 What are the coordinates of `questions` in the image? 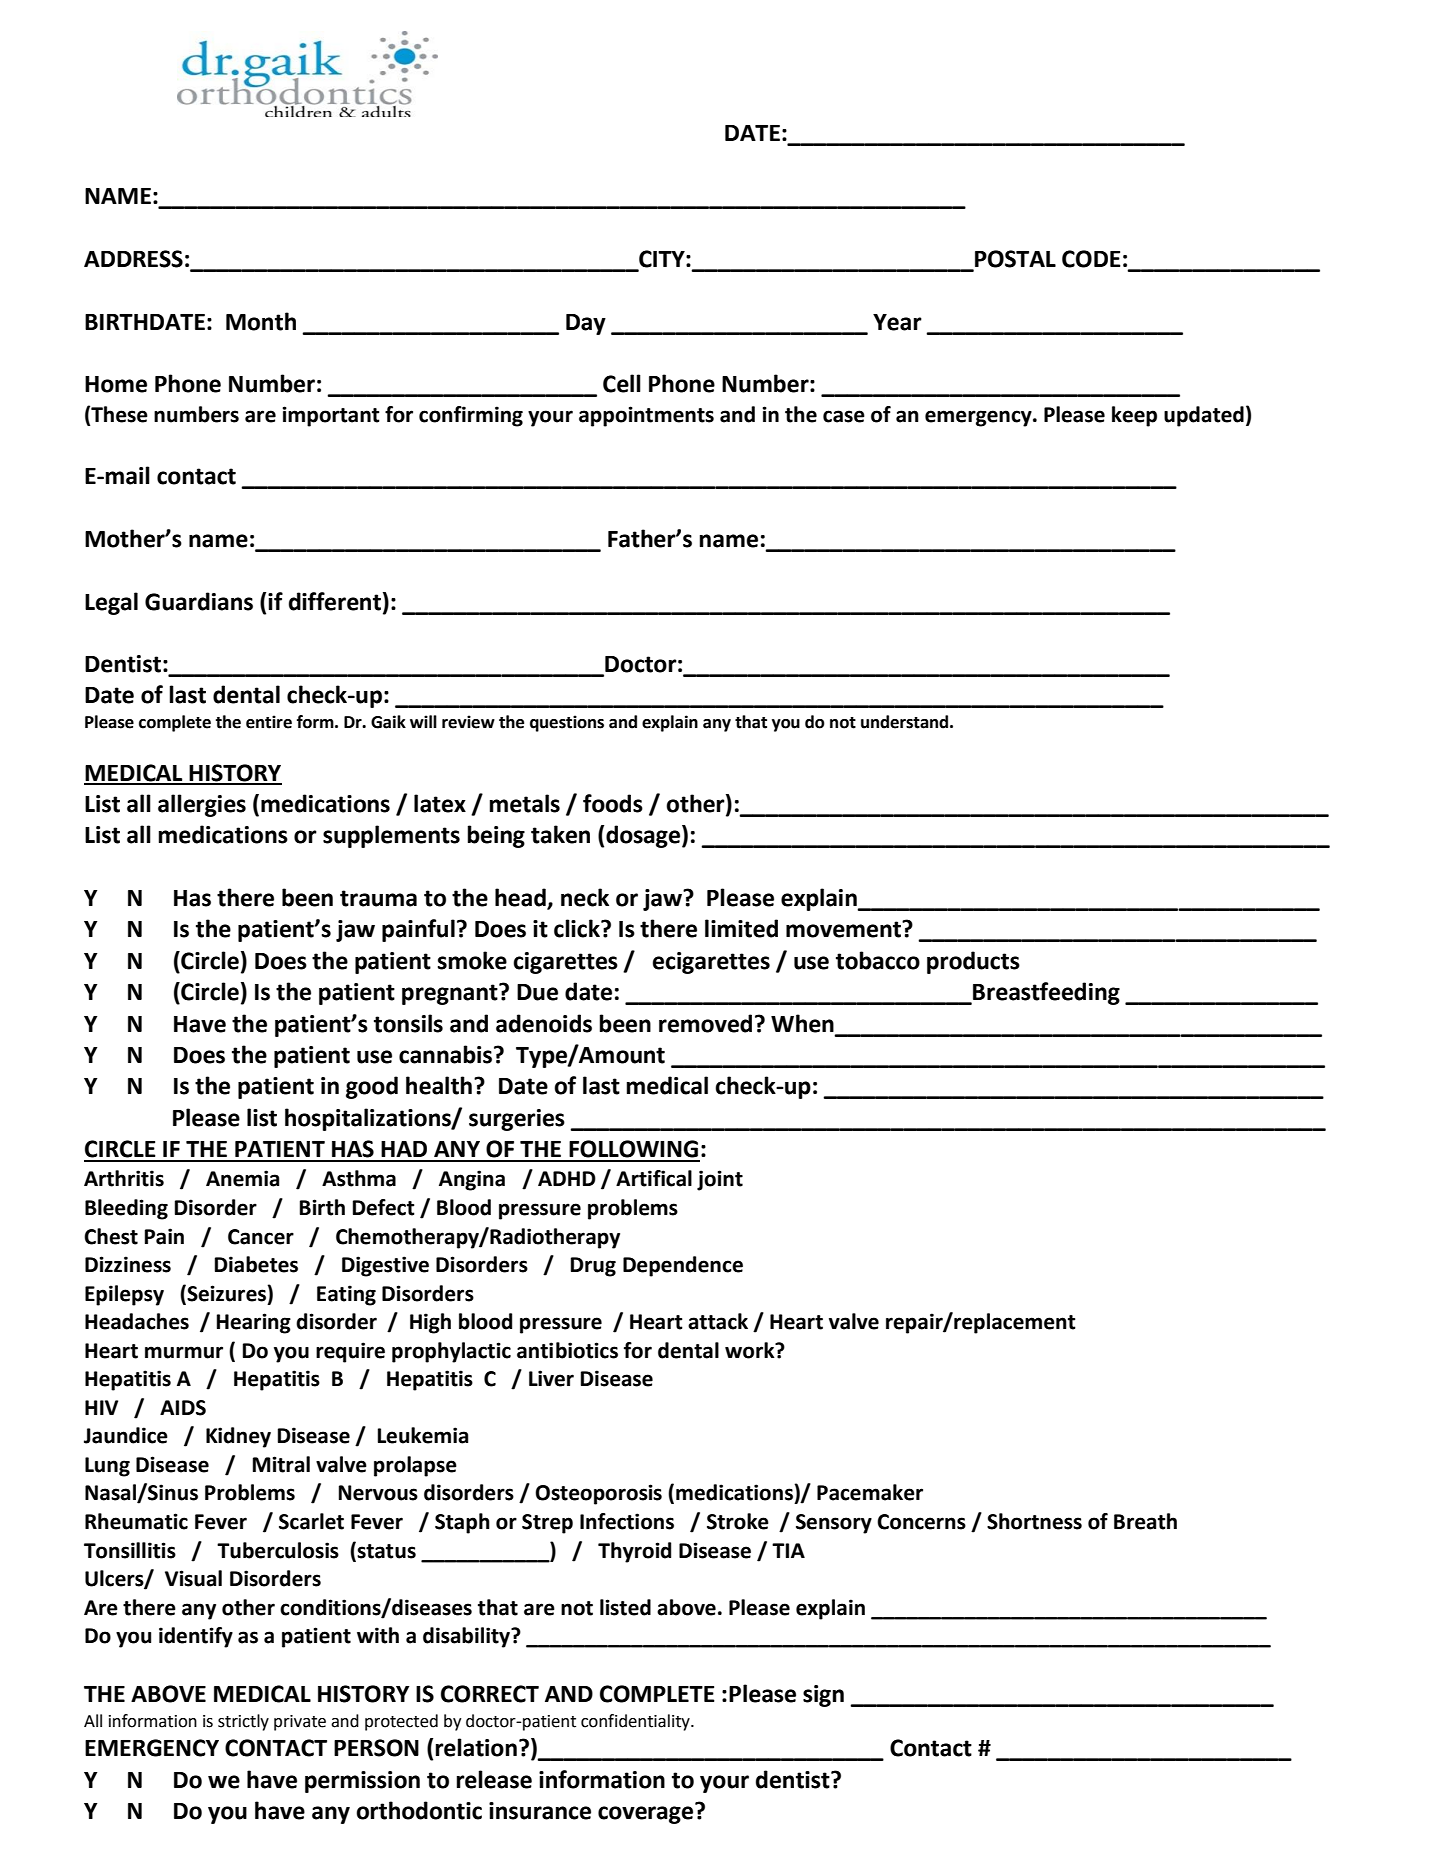 It's located at (567, 723).
